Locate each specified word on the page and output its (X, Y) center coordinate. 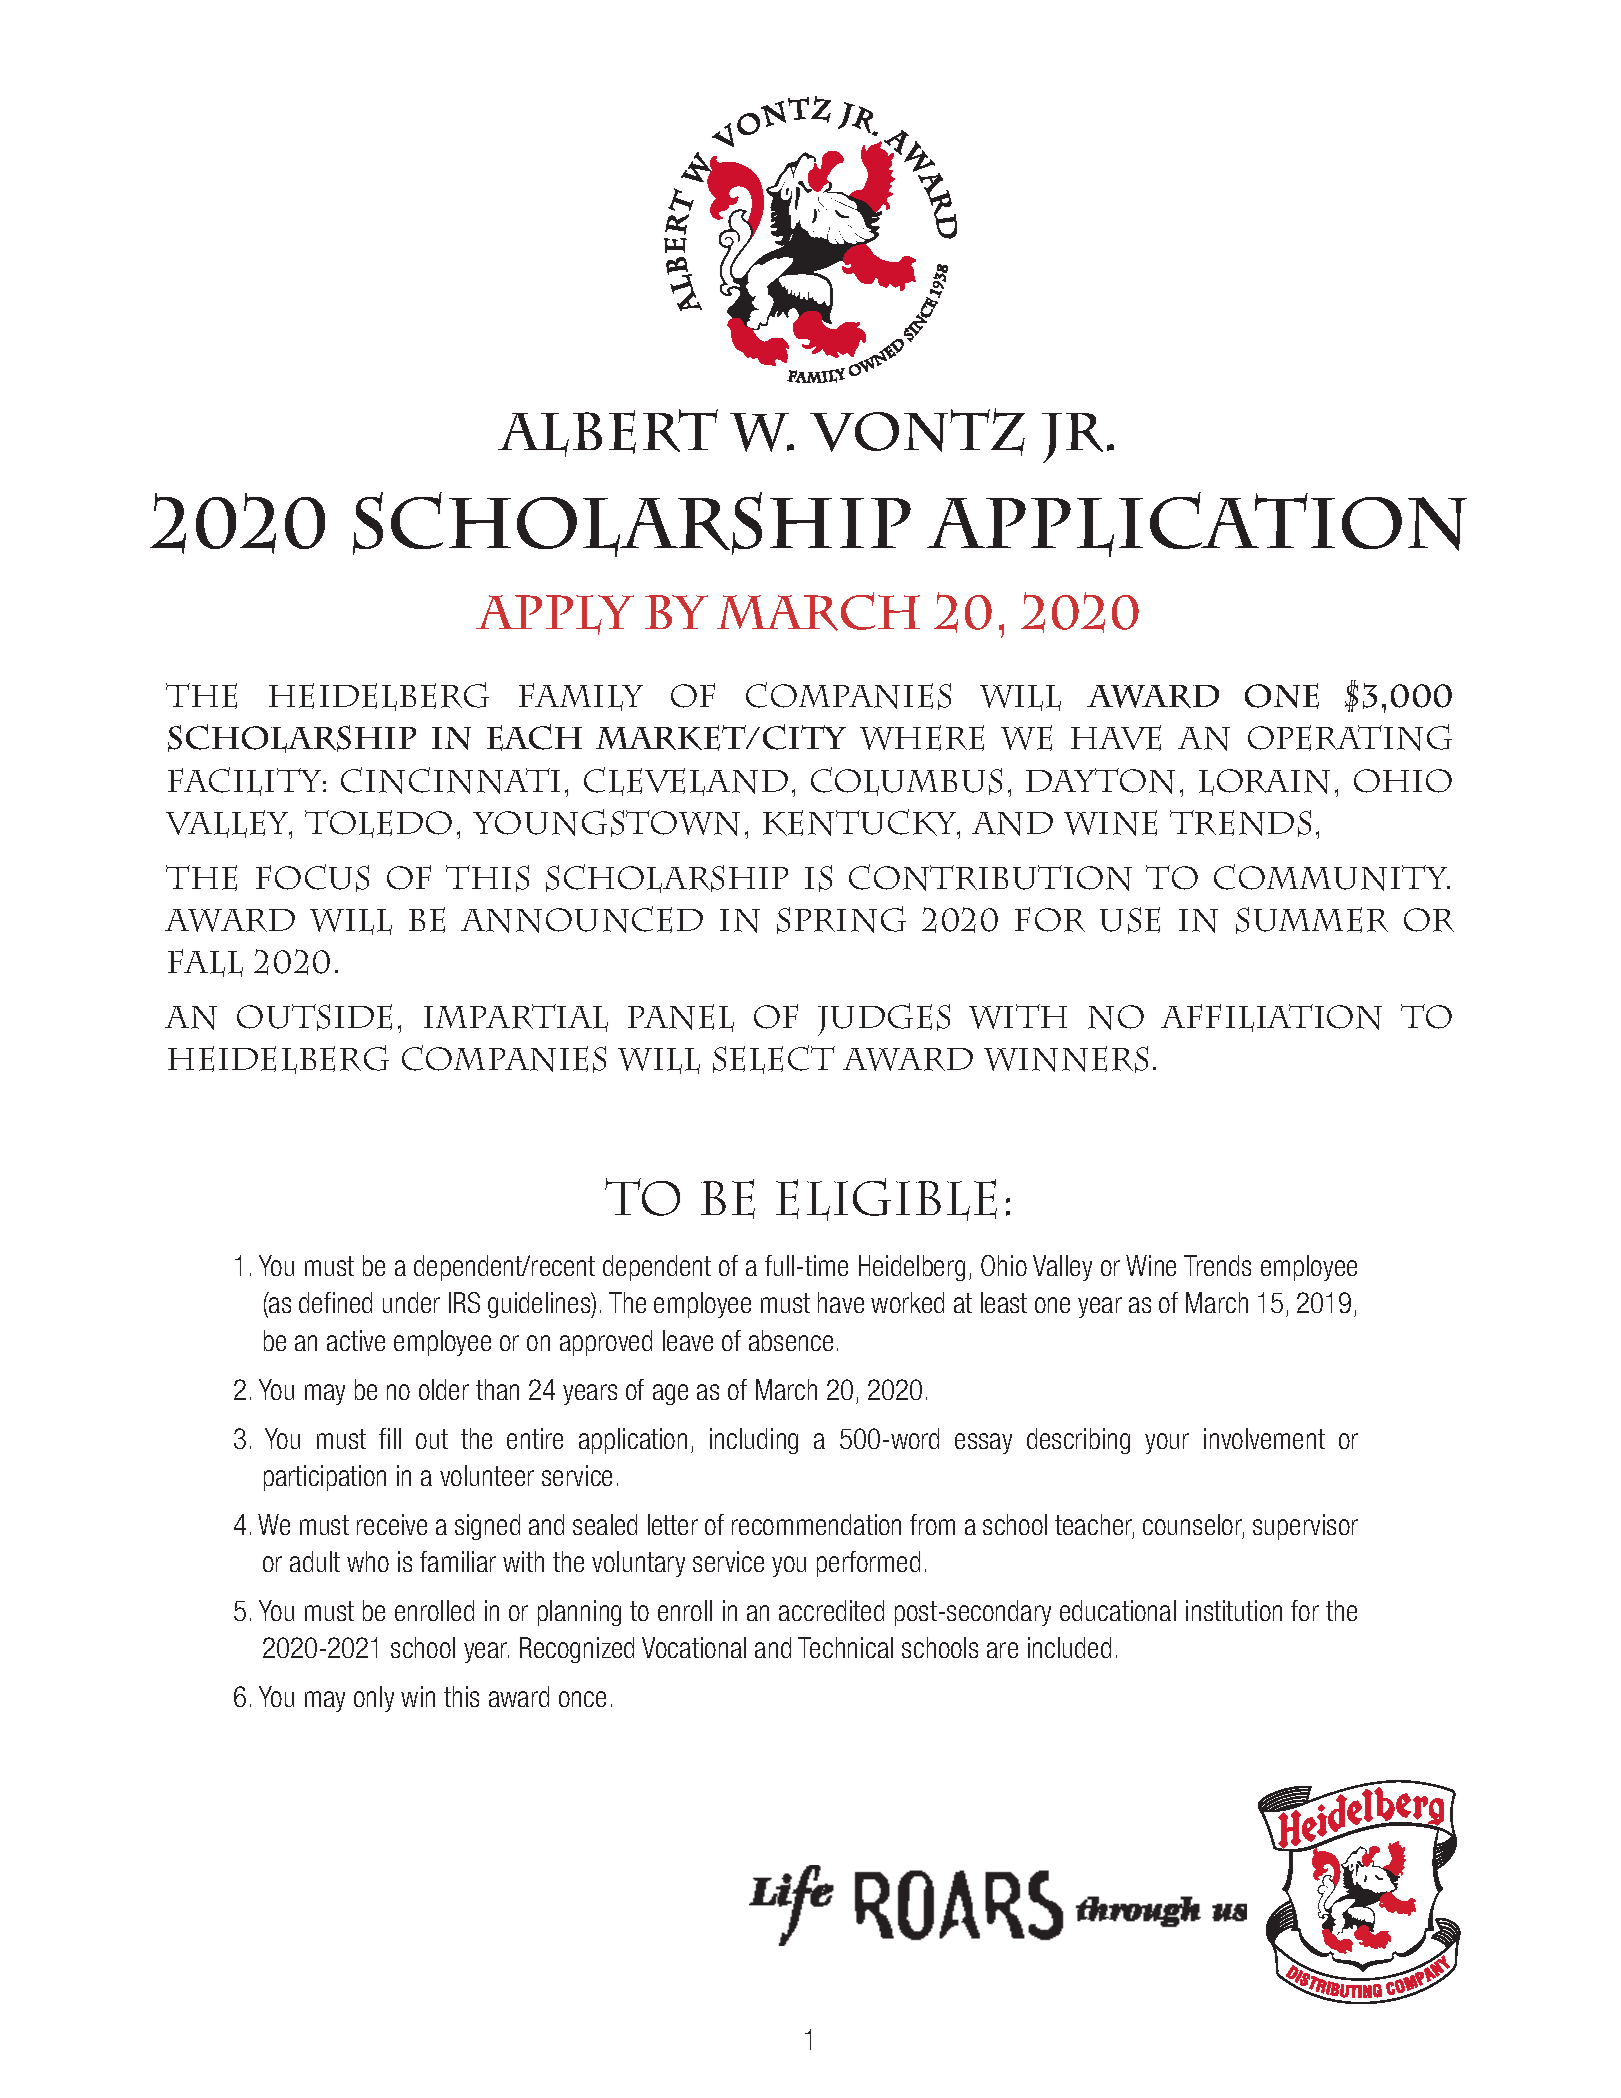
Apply (555, 615)
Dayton (1100, 781)
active (356, 1340)
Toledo (378, 824)
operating (1350, 737)
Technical (845, 1647)
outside (314, 1017)
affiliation (1271, 1018)
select (774, 1059)
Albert (608, 433)
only (374, 1699)
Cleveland (686, 781)
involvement (1264, 1438)
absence (791, 1340)
